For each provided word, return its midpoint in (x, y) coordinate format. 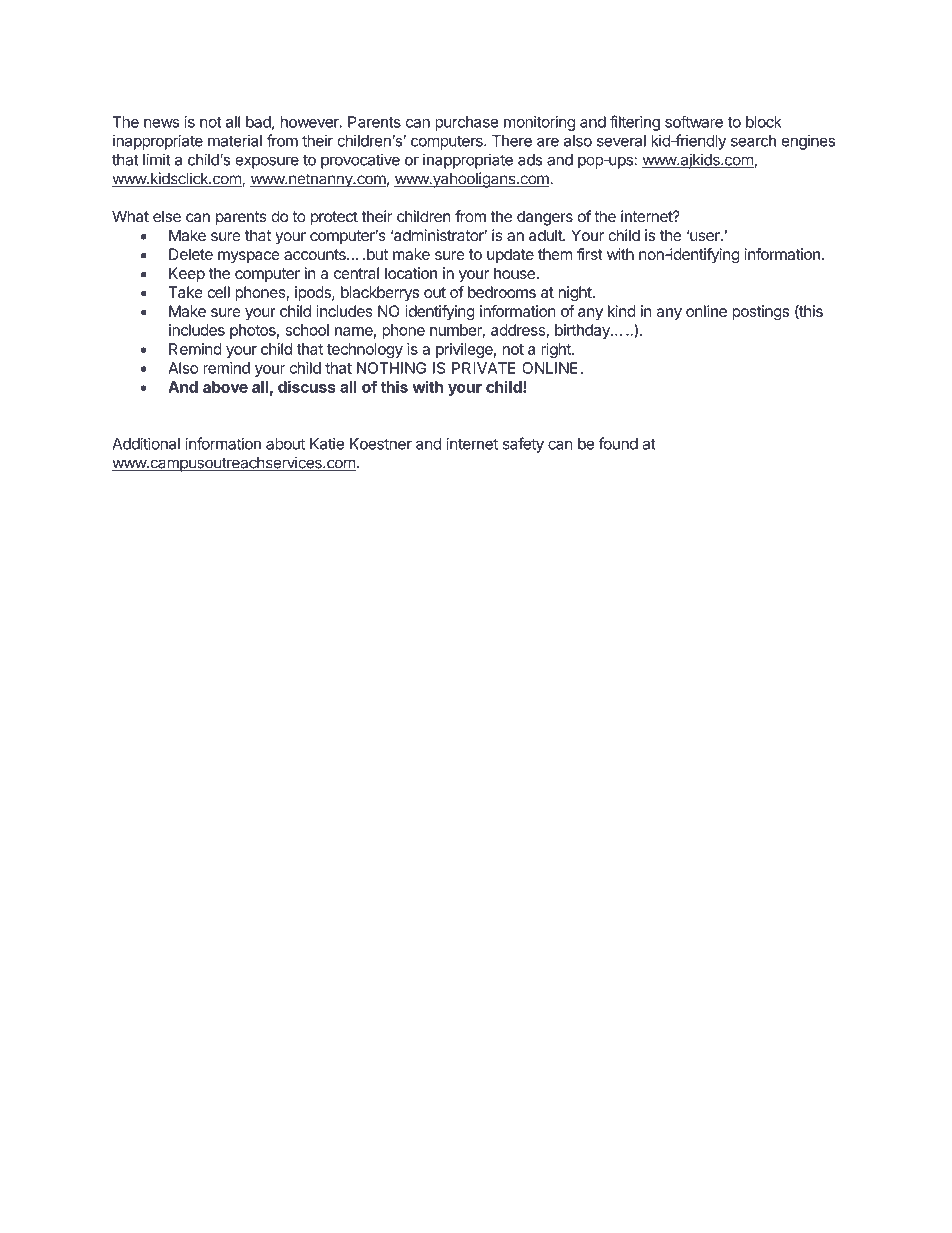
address (519, 331)
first (590, 254)
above (225, 387)
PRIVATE (484, 368)
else (167, 216)
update (510, 255)
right (557, 350)
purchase (466, 123)
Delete (191, 254)
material (235, 140)
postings (760, 313)
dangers (545, 218)
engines (808, 142)
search (753, 141)
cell (218, 292)
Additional (146, 443)
